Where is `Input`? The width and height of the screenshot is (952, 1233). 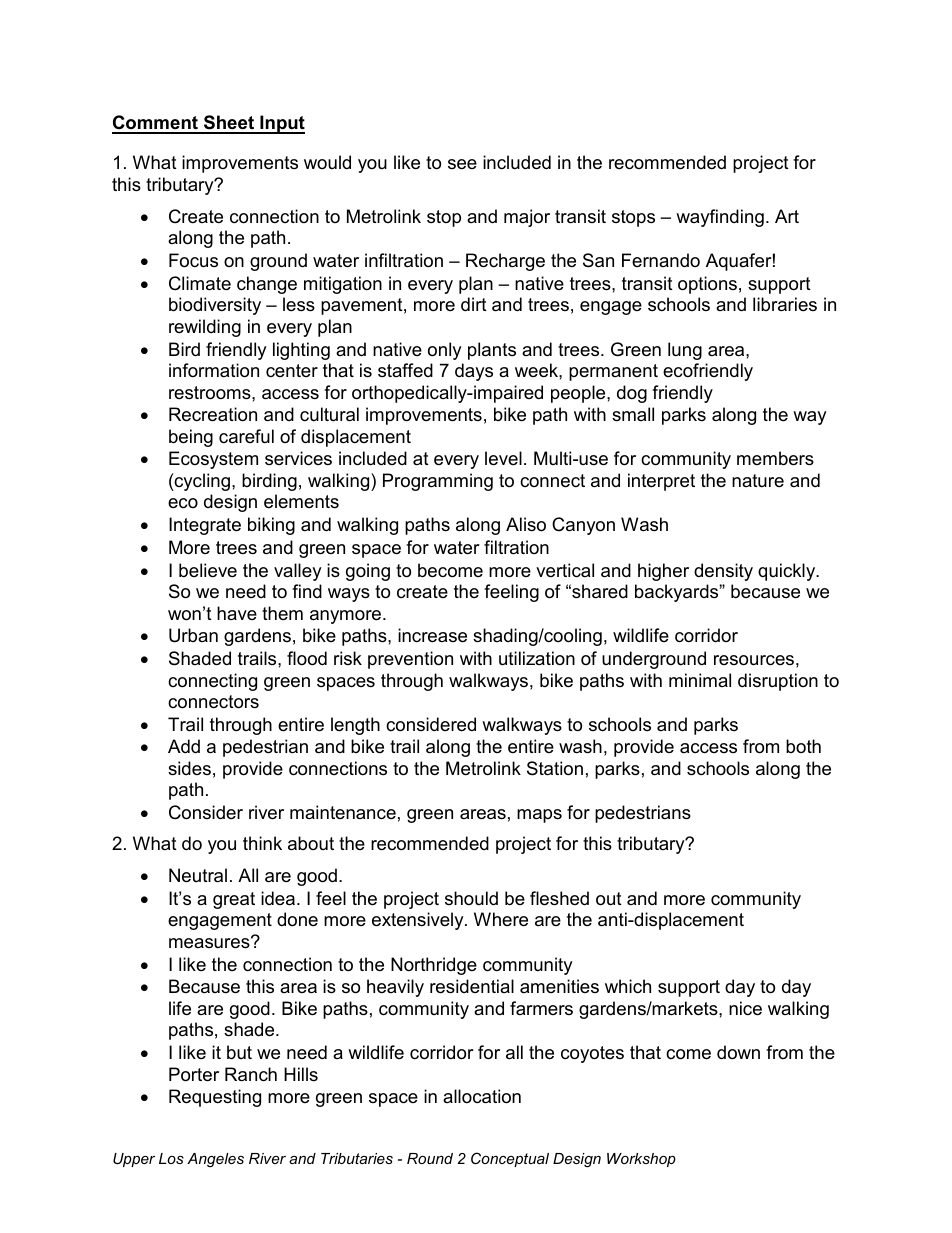 Input is located at coordinates (281, 124).
